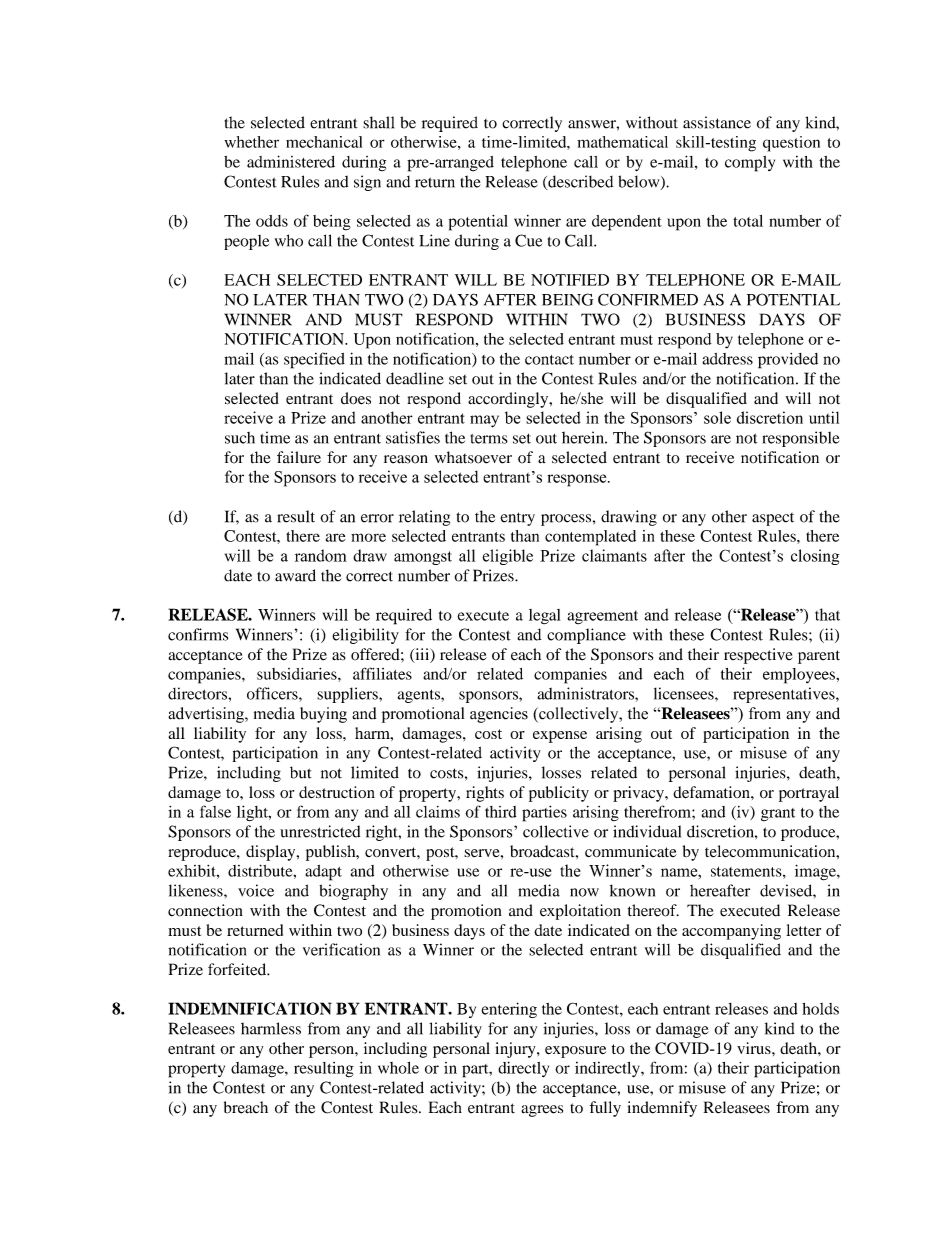 The width and height of the document is (952, 1233). Describe the element at coordinates (291, 161) in the document. I see `administered` at that location.
